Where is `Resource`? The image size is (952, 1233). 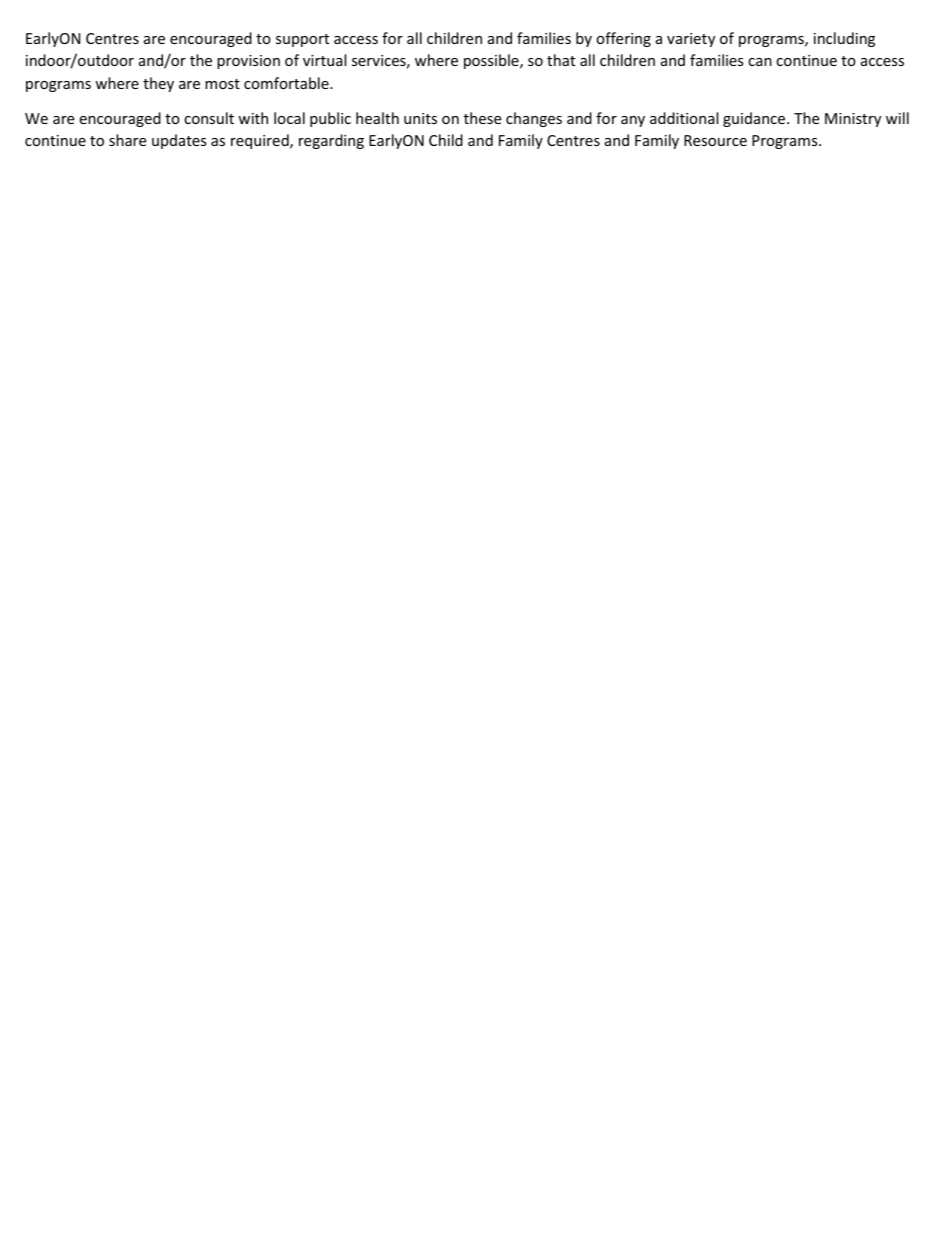
Resource is located at coordinates (715, 140).
